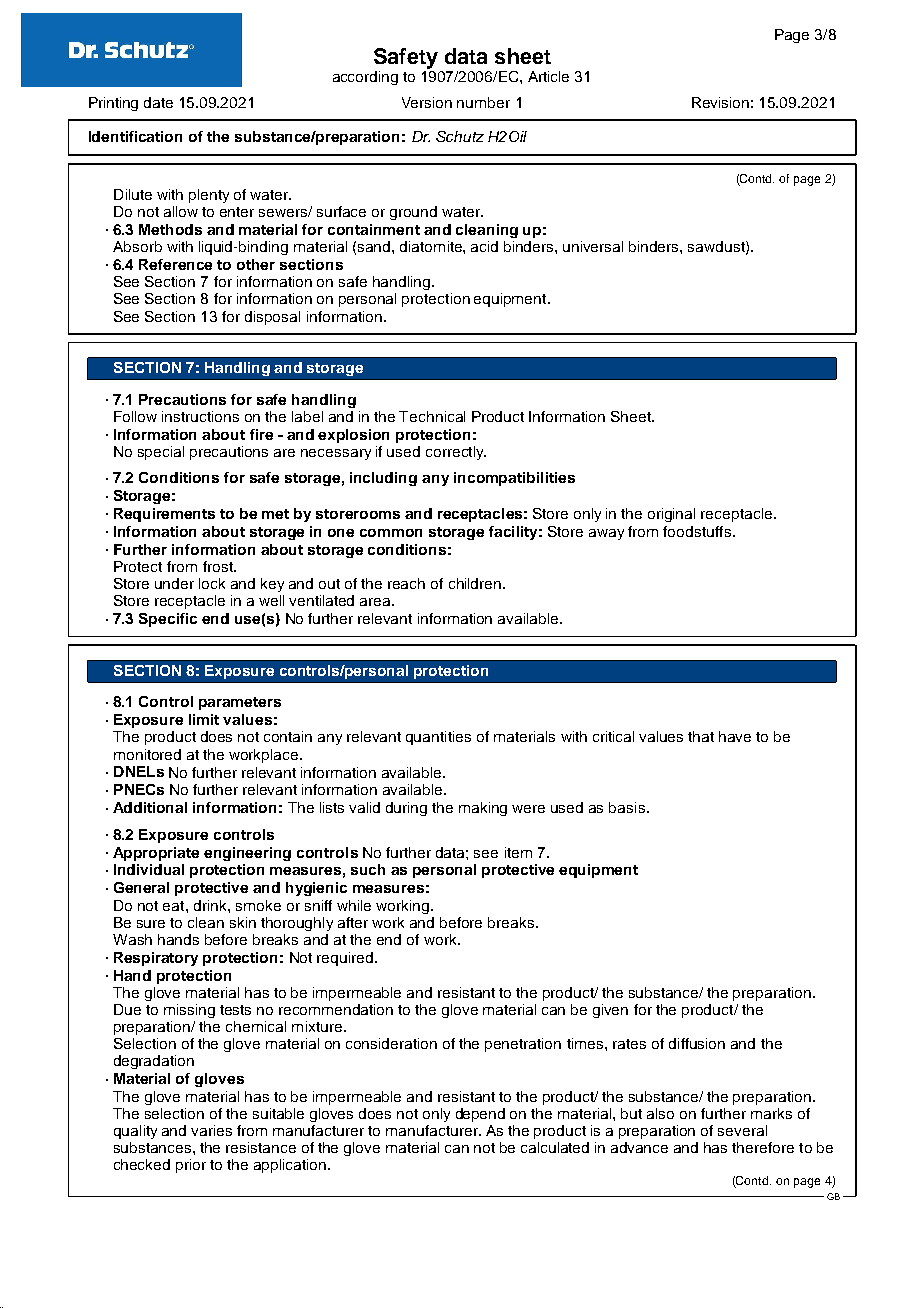  What do you see at coordinates (211, 1130) in the image?
I see `varies` at bounding box center [211, 1130].
